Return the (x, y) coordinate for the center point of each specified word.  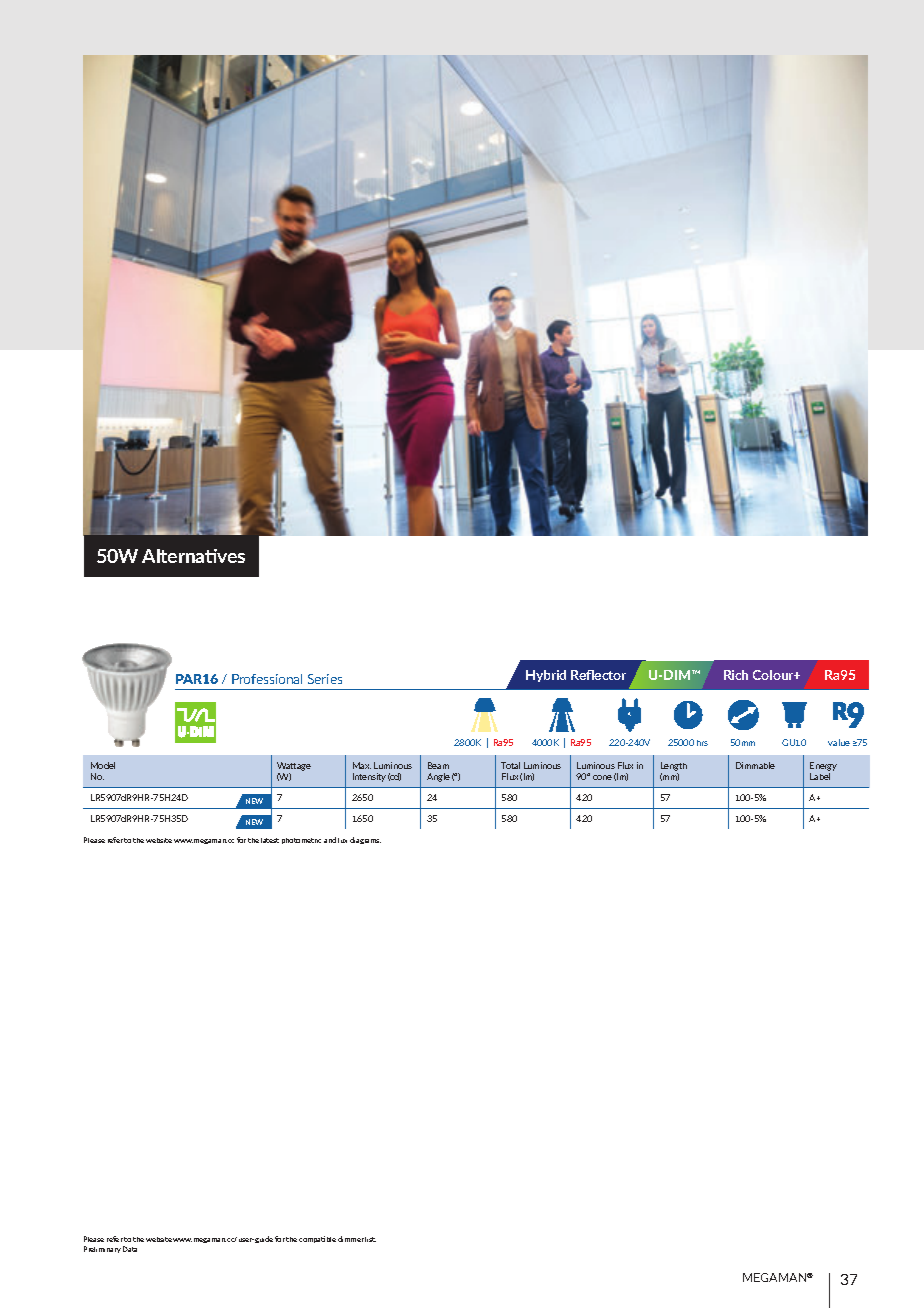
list (370, 1239)
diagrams (365, 840)
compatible (317, 1239)
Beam (438, 765)
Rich (736, 675)
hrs (702, 743)
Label (820, 776)
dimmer (351, 1239)
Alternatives (193, 556)
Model (103, 765)
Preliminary (102, 1249)
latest (270, 840)
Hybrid (546, 676)
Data (130, 1249)
